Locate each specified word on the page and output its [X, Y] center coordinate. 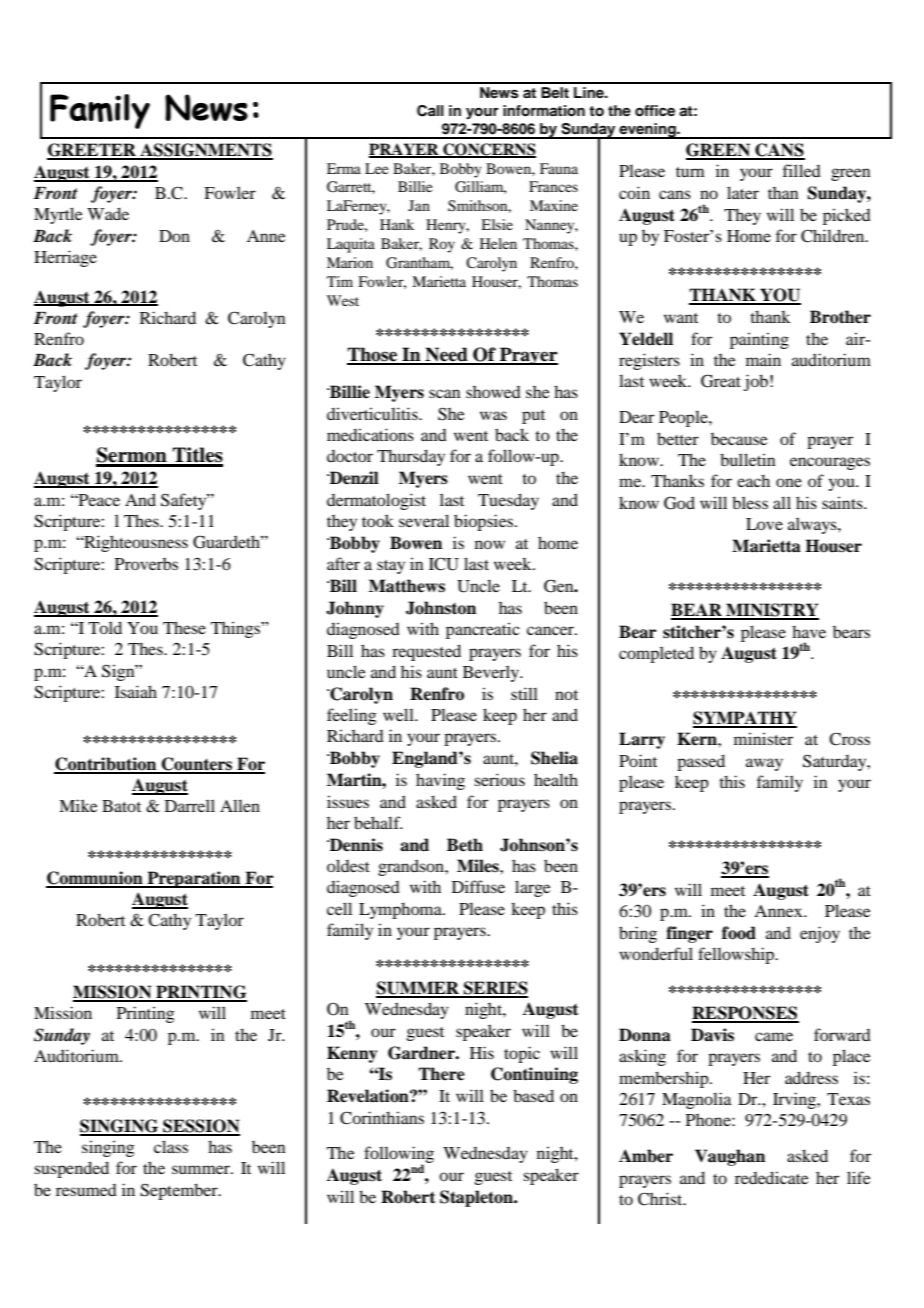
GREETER [92, 151]
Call [430, 111]
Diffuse [478, 886]
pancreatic [483, 630]
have [809, 631]
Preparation [194, 879]
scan [445, 393]
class [171, 1146]
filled [802, 170]
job [756, 382]
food [739, 933]
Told [105, 627]
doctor [350, 456]
